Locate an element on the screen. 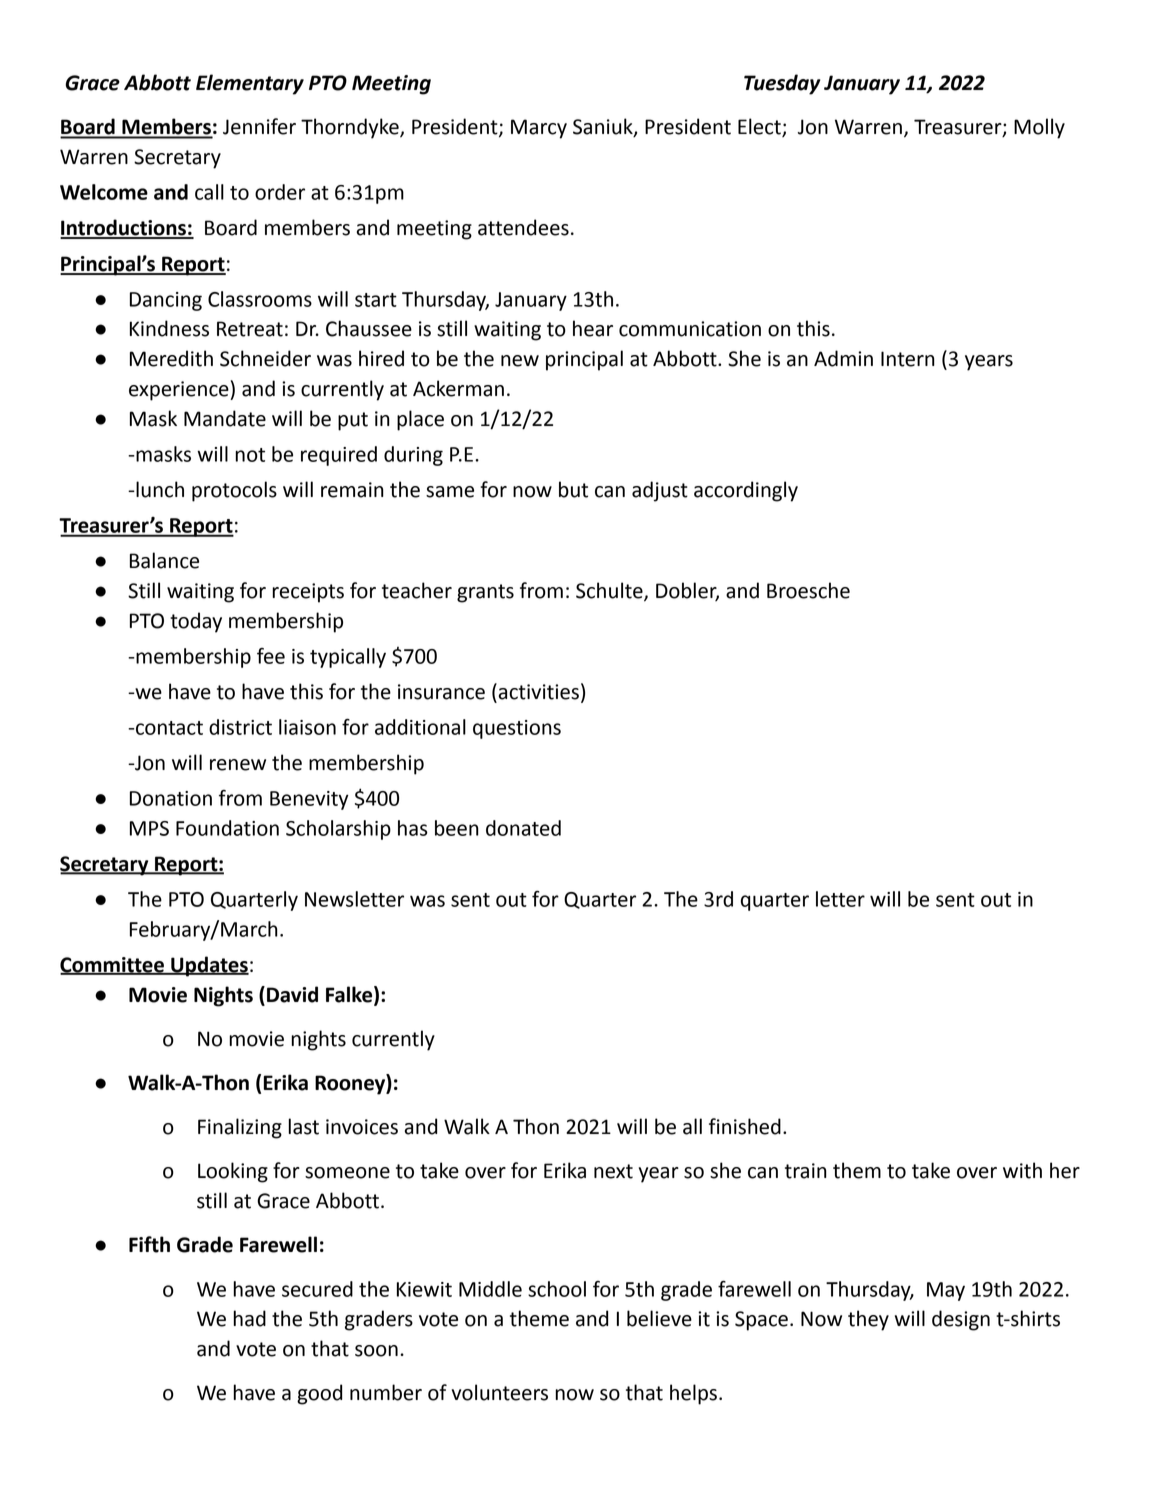  finished is located at coordinates (745, 1126).
